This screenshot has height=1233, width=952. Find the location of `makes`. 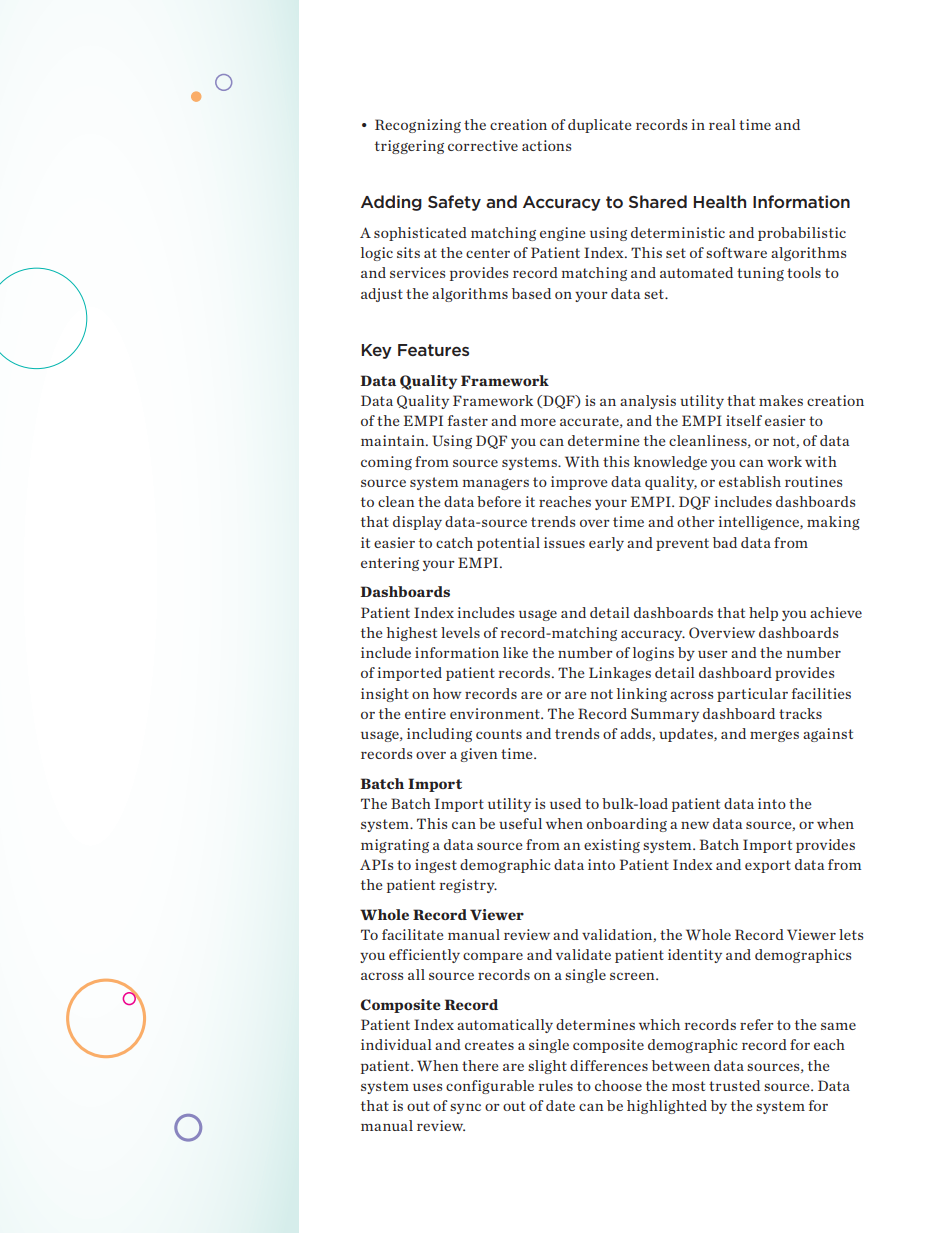

makes is located at coordinates (781, 400).
